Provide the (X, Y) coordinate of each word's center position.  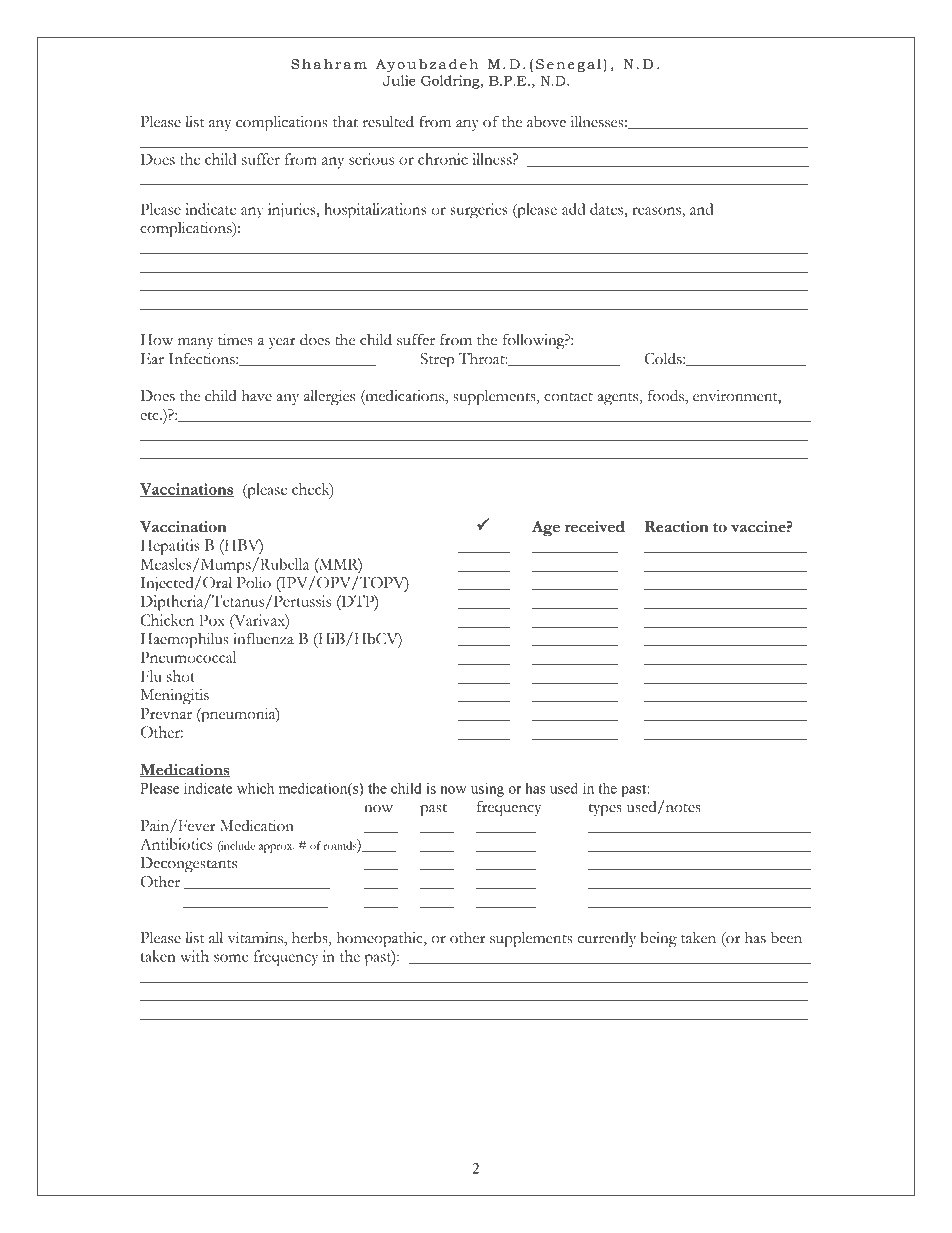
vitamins (256, 938)
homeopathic (380, 939)
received (595, 527)
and (701, 209)
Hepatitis (170, 547)
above (546, 122)
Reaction (677, 527)
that (345, 121)
